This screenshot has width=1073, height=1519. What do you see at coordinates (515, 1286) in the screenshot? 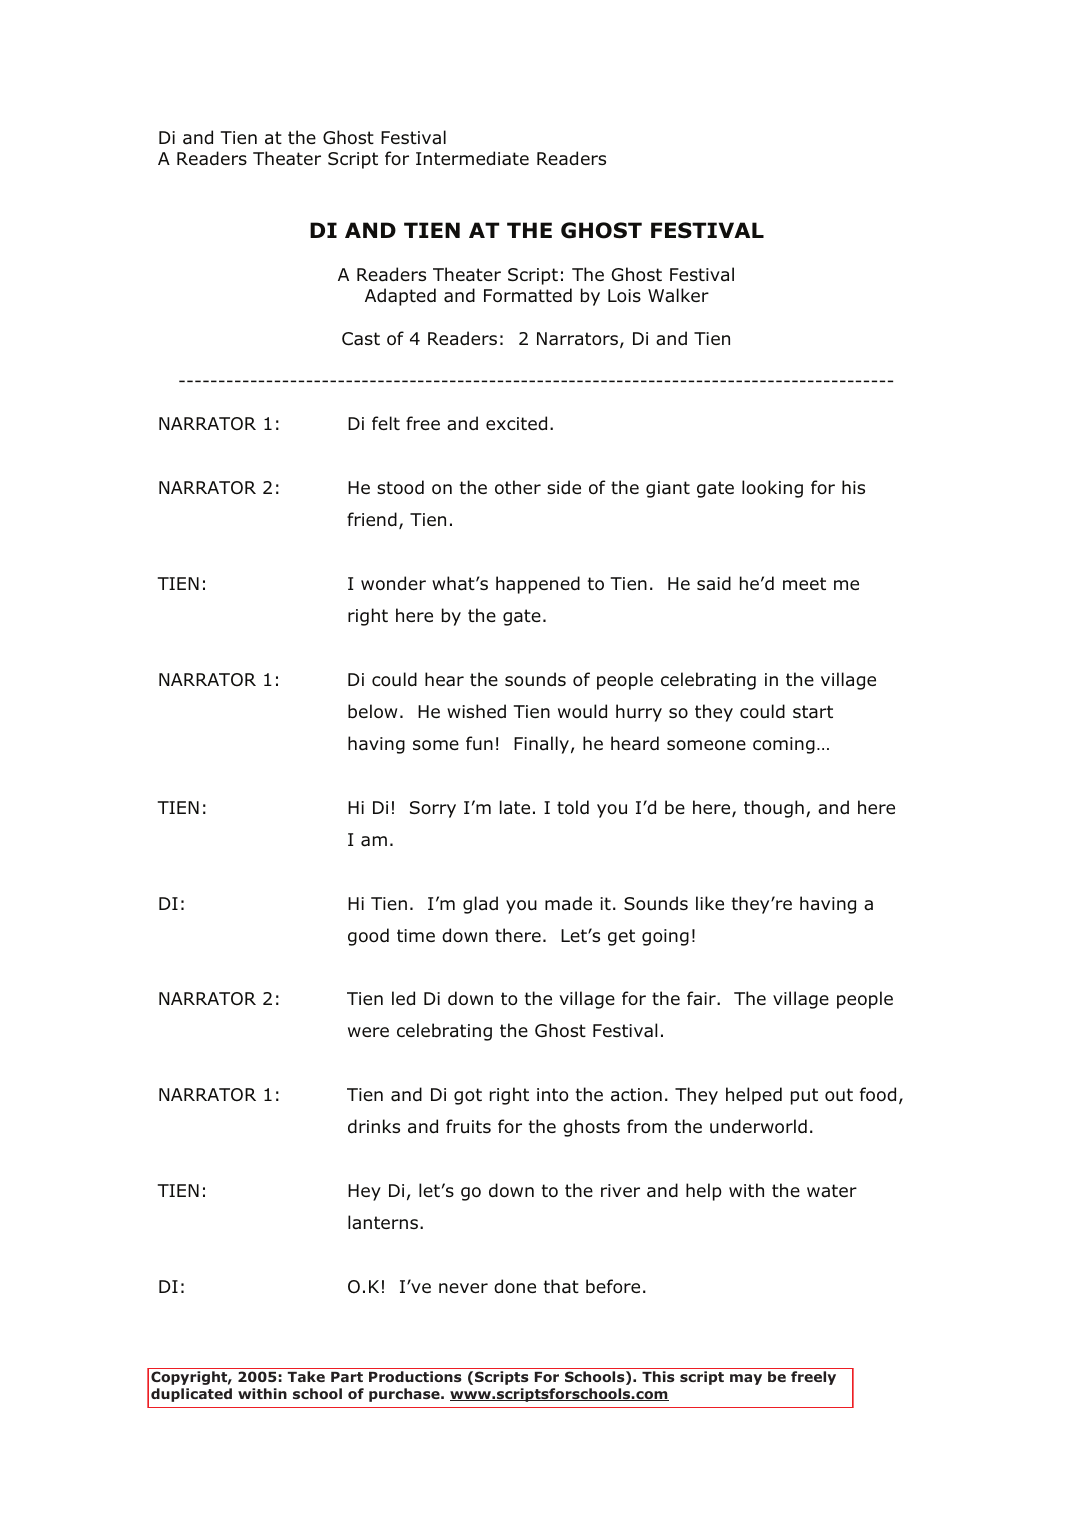
I see `done` at bounding box center [515, 1286].
